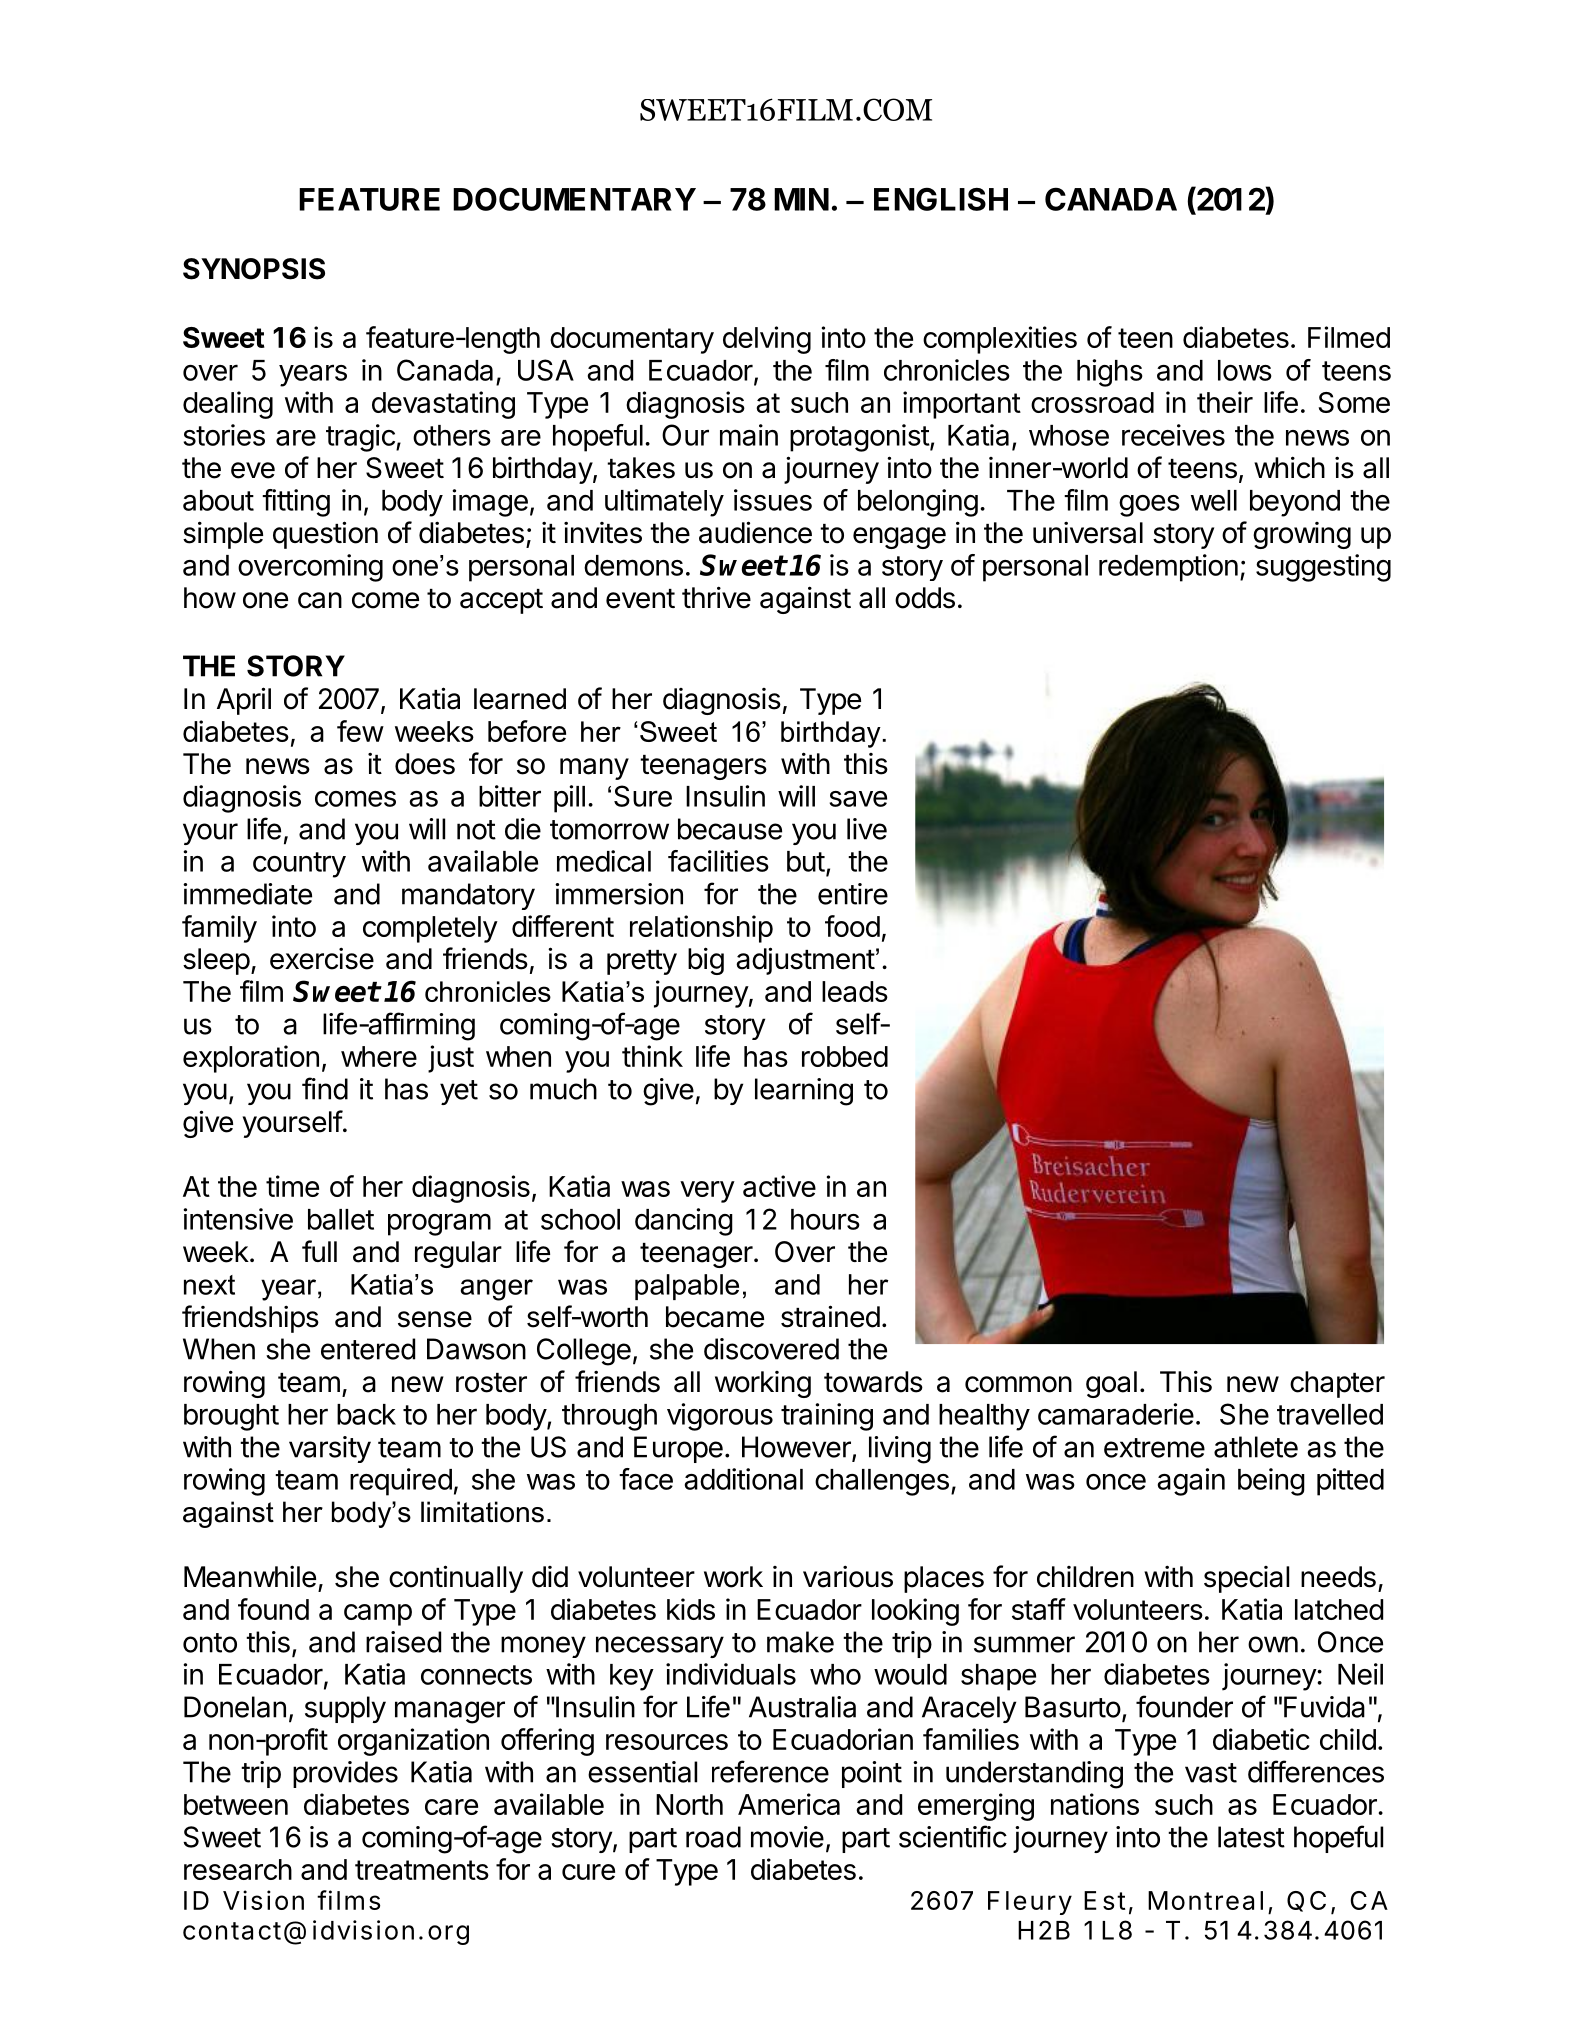 The image size is (1573, 2036). Describe the element at coordinates (345, 1774) in the screenshot. I see `provides` at that location.
